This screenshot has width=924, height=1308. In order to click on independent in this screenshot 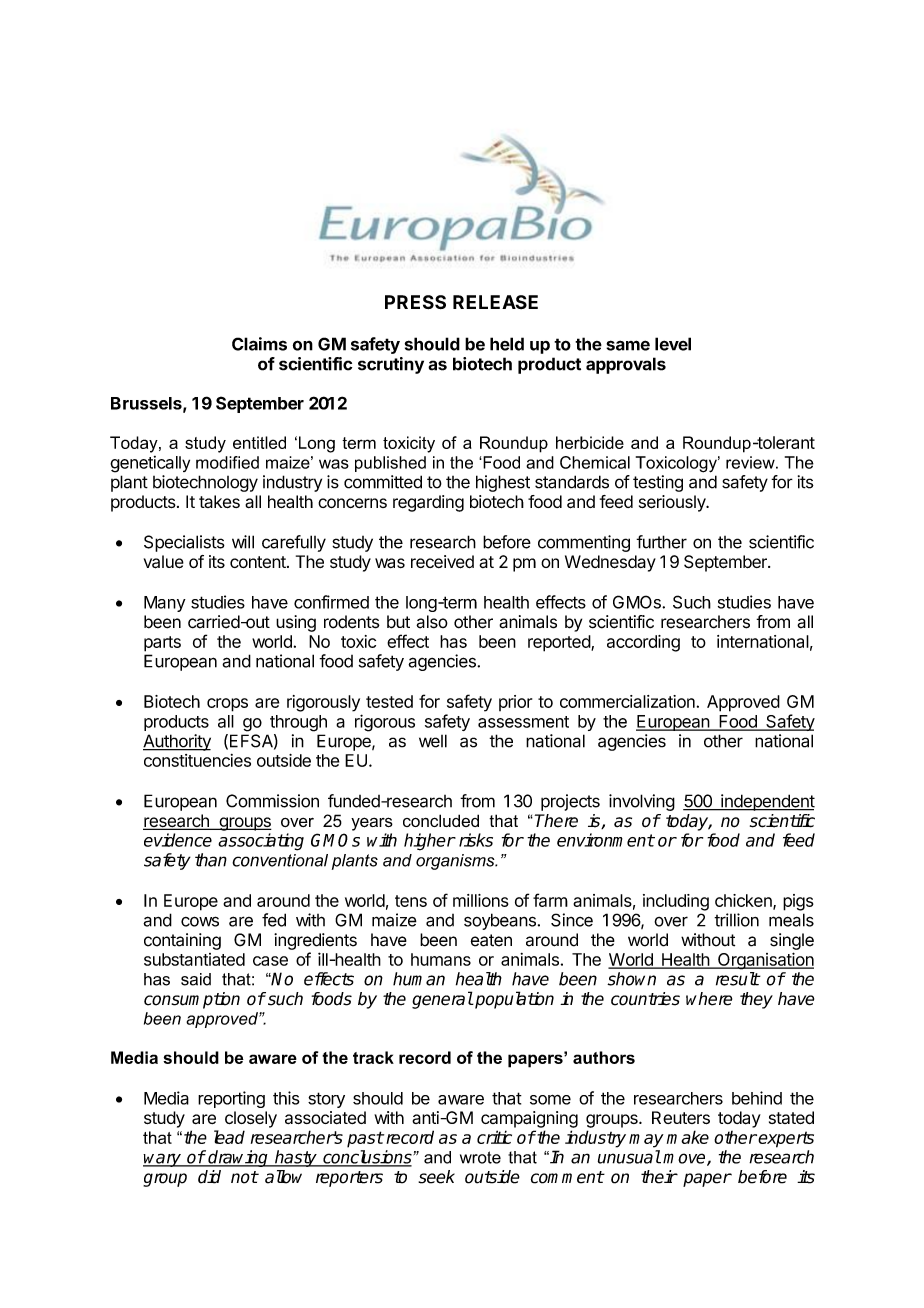, I will do `click(767, 802)`.
